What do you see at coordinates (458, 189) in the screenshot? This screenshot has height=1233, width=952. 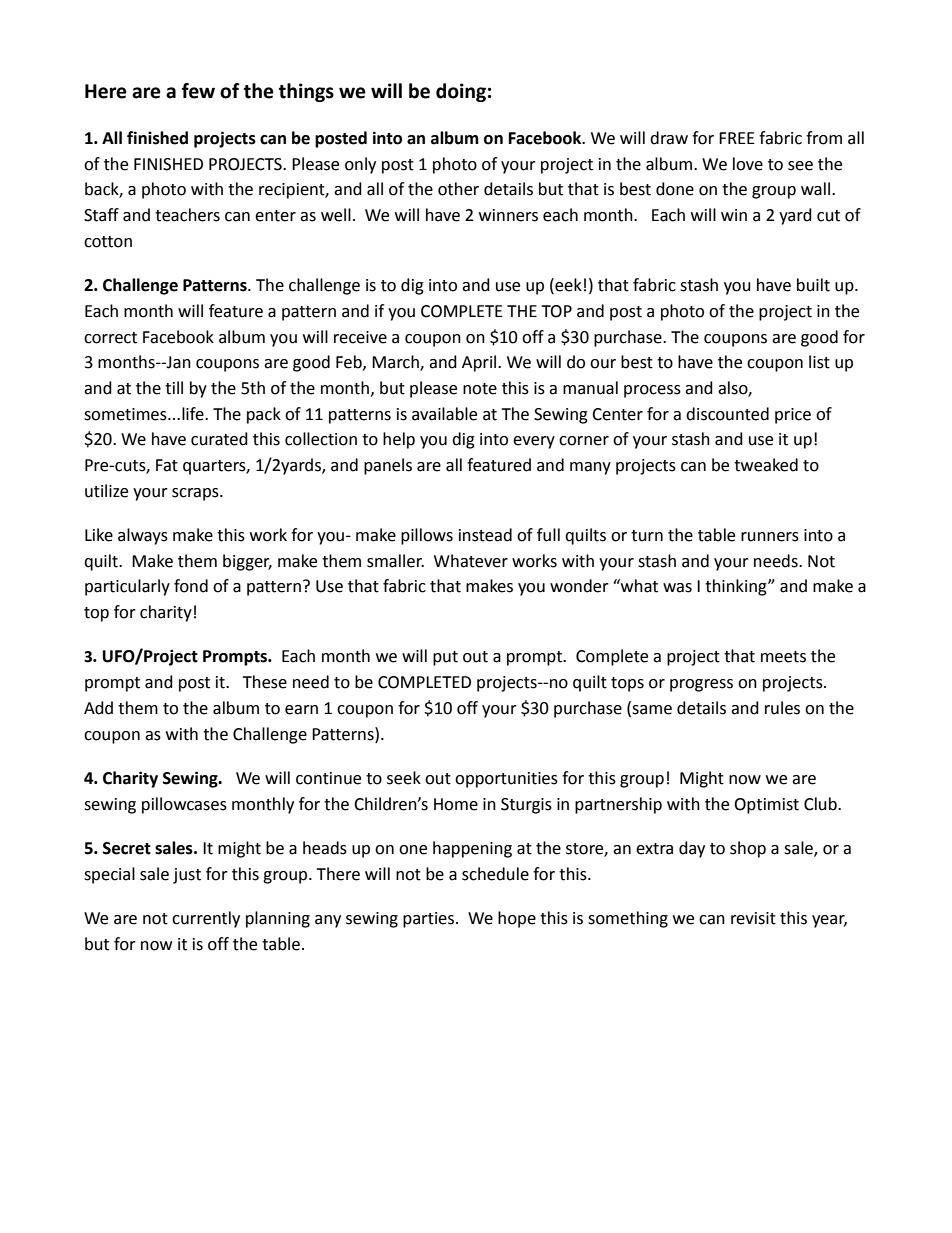 I see `other` at bounding box center [458, 189].
